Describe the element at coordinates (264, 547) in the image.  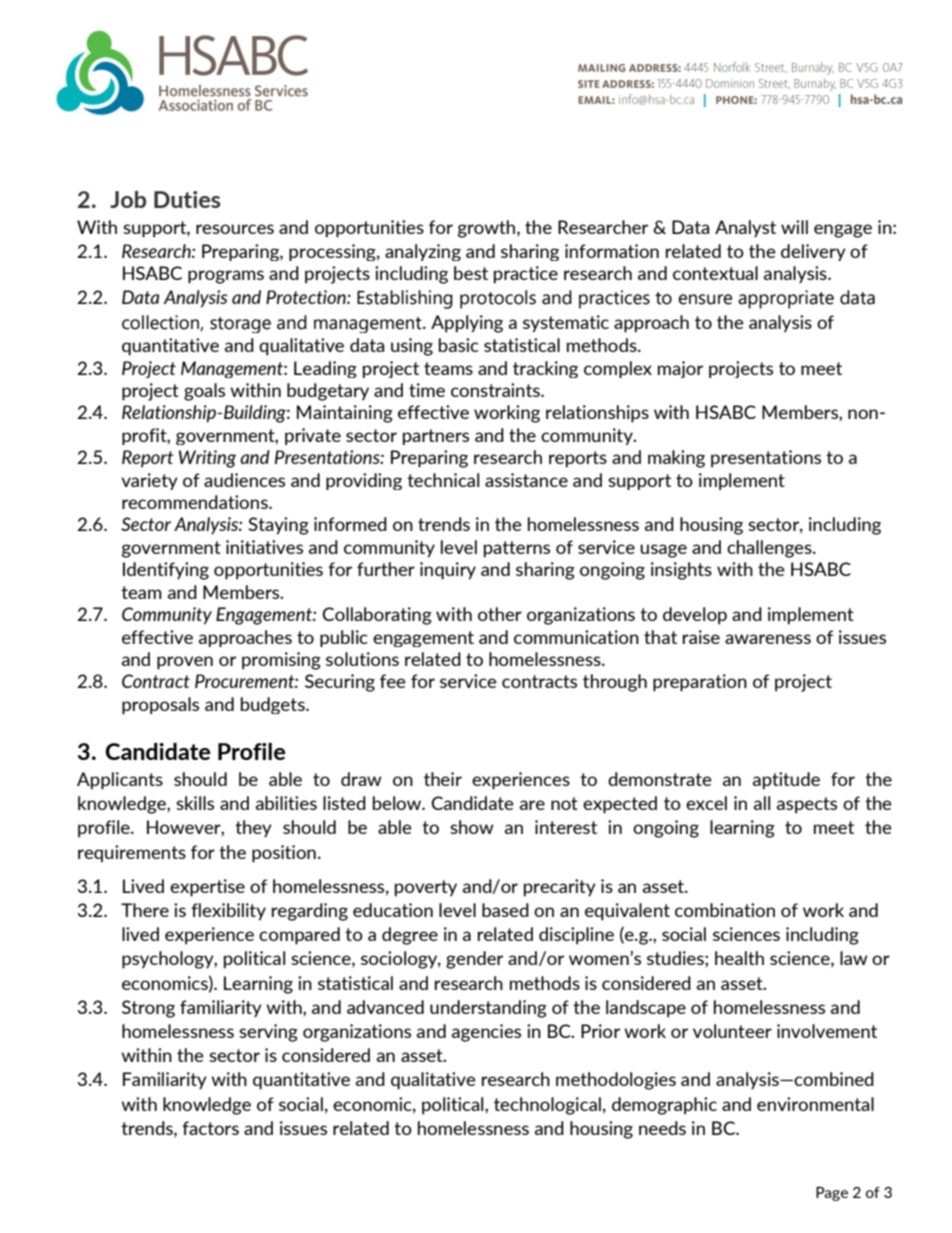
I see `initiatives` at that location.
